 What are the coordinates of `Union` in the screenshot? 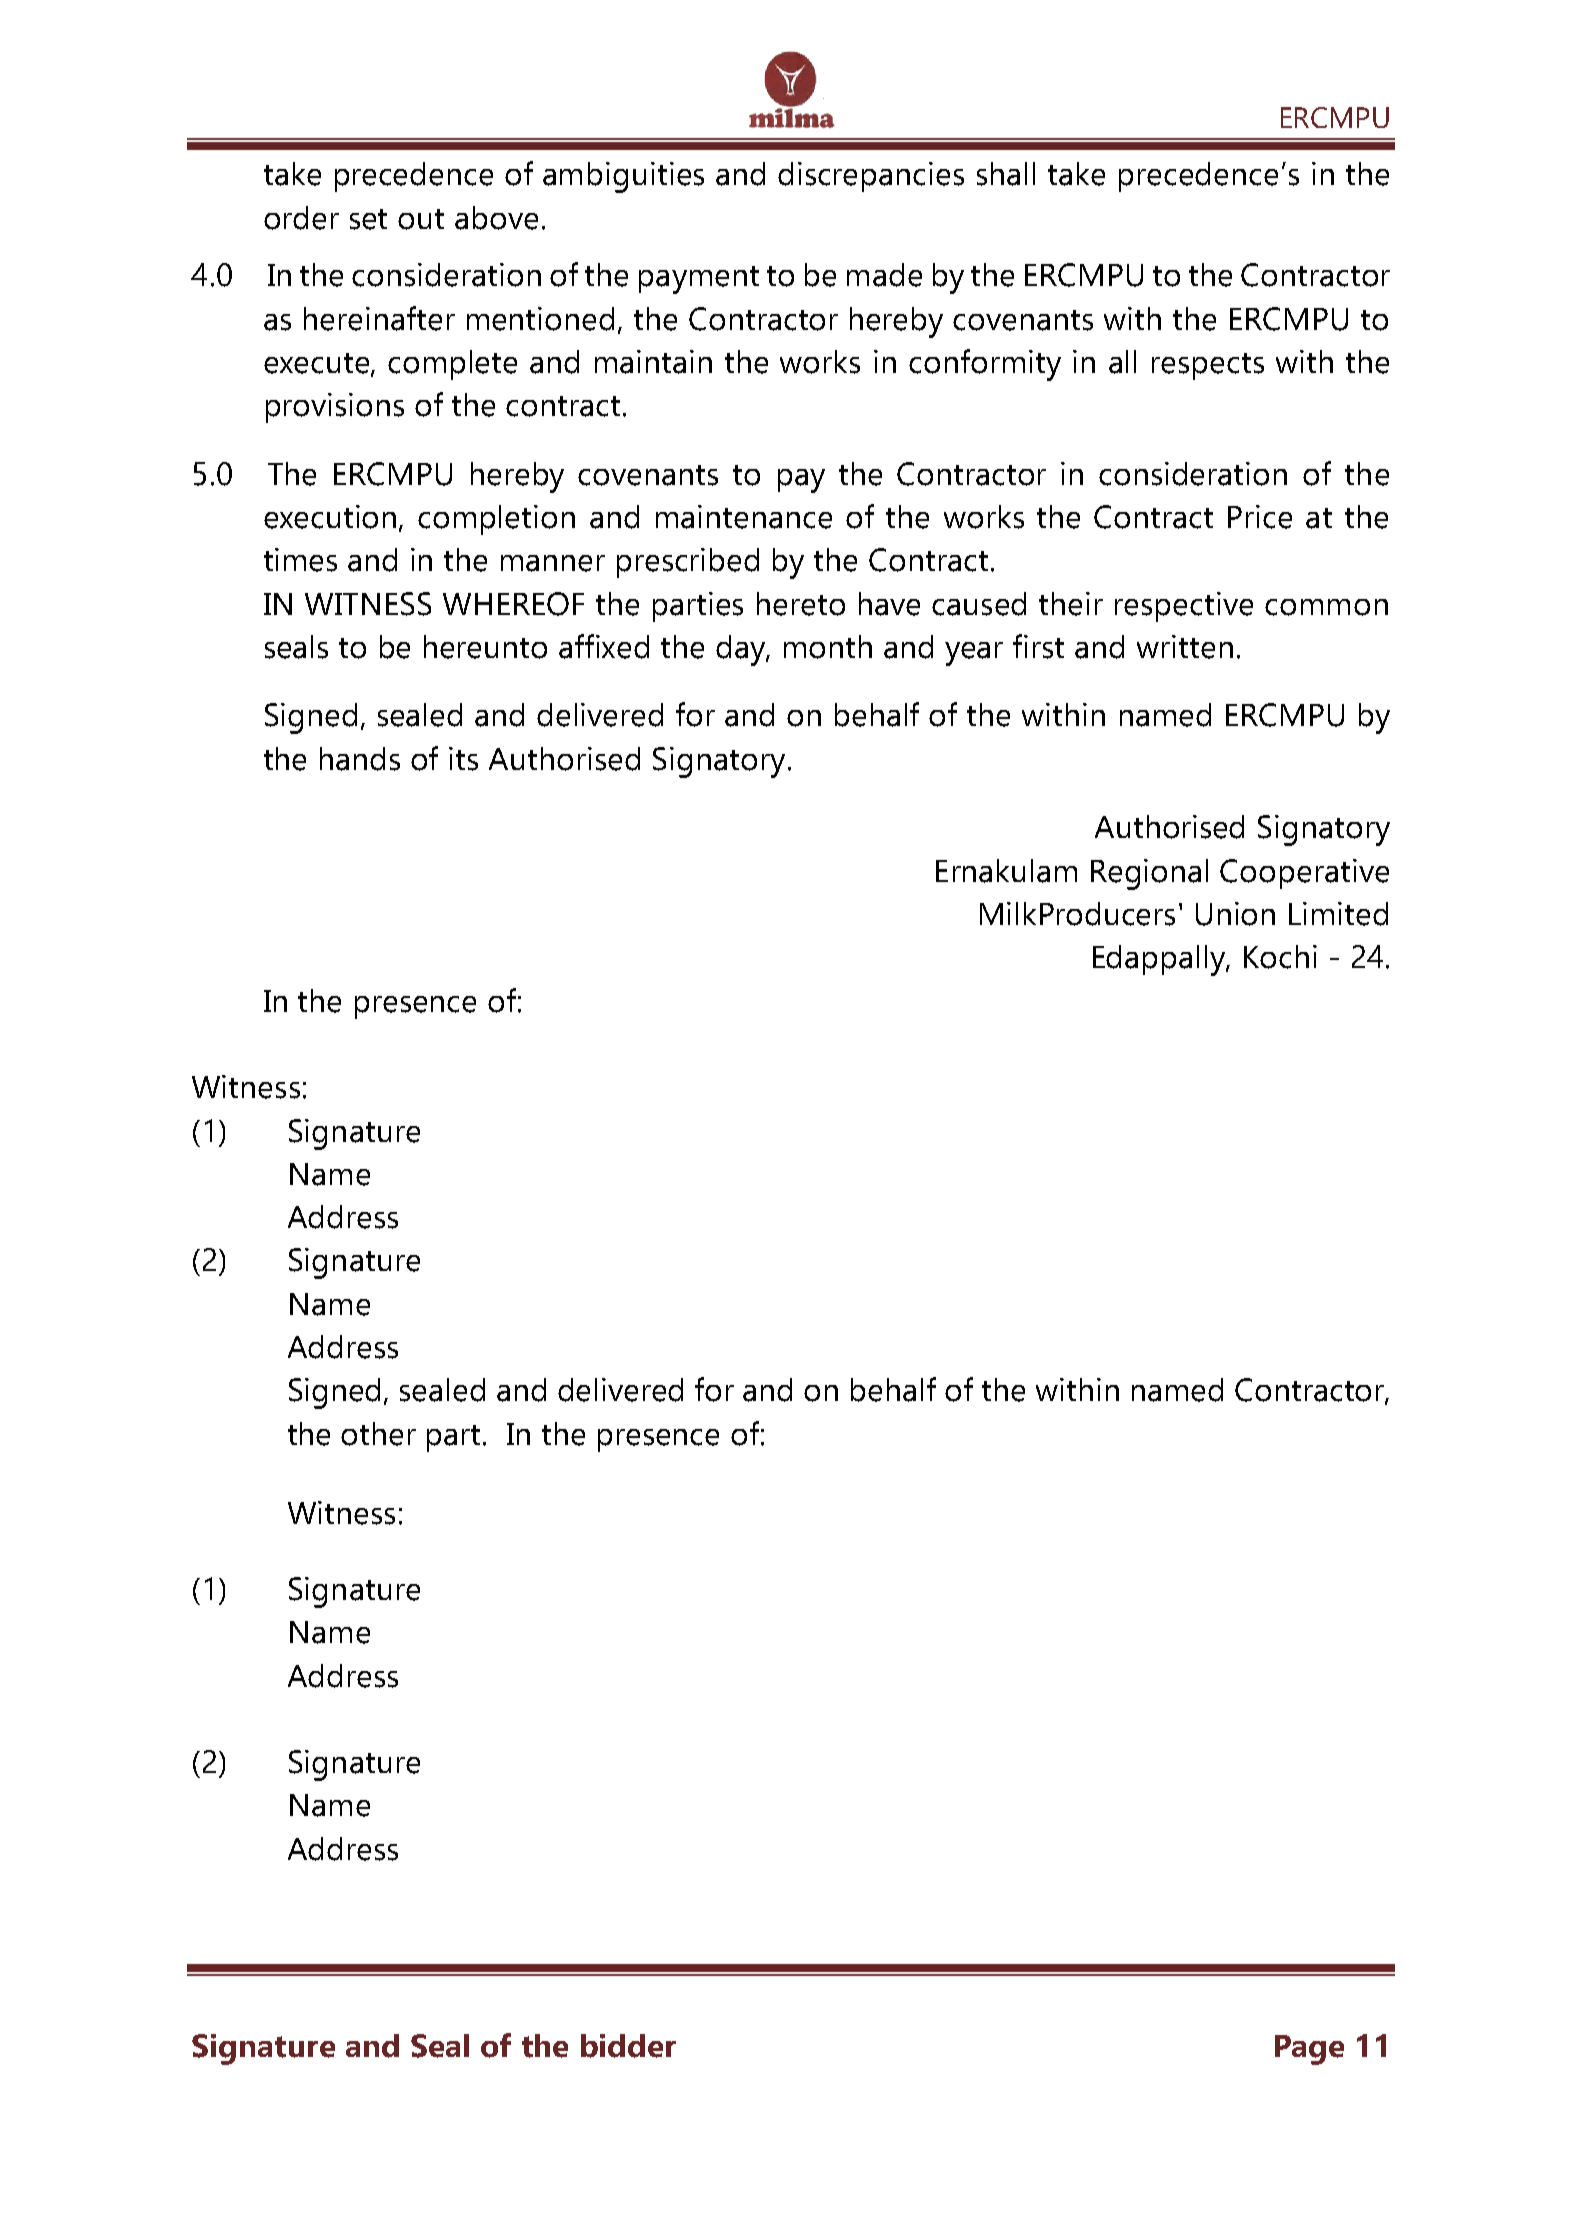 It's located at (1235, 914).
